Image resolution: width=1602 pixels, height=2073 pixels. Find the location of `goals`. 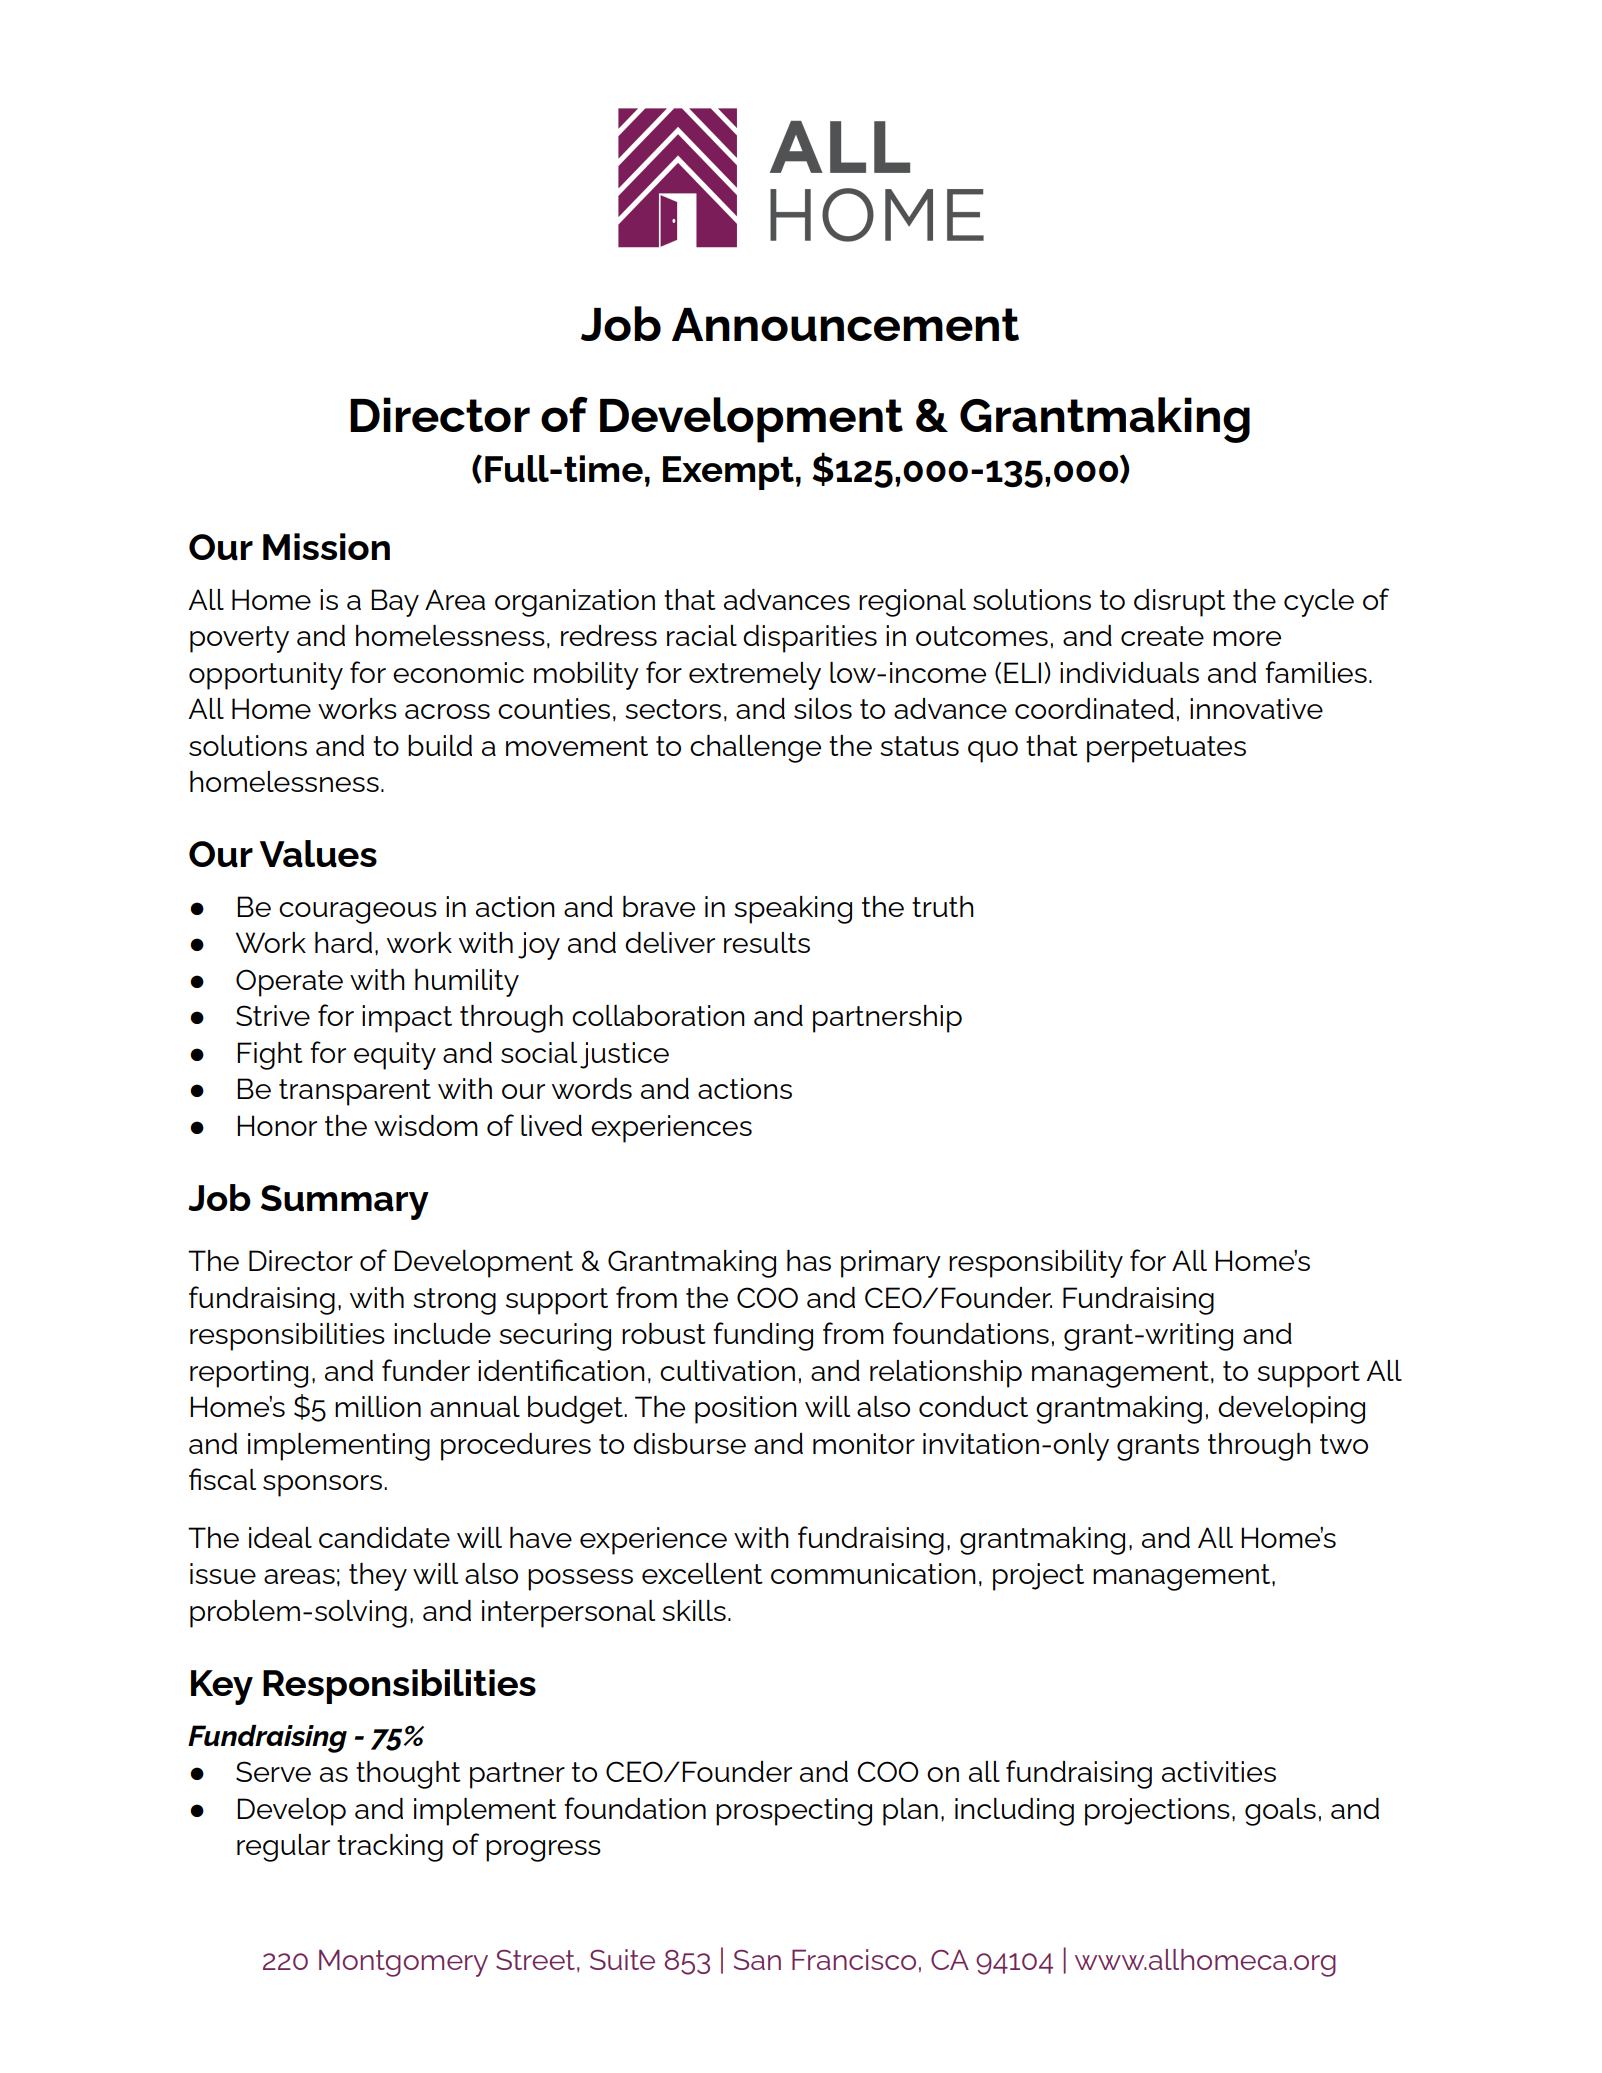

goals is located at coordinates (1280, 1812).
